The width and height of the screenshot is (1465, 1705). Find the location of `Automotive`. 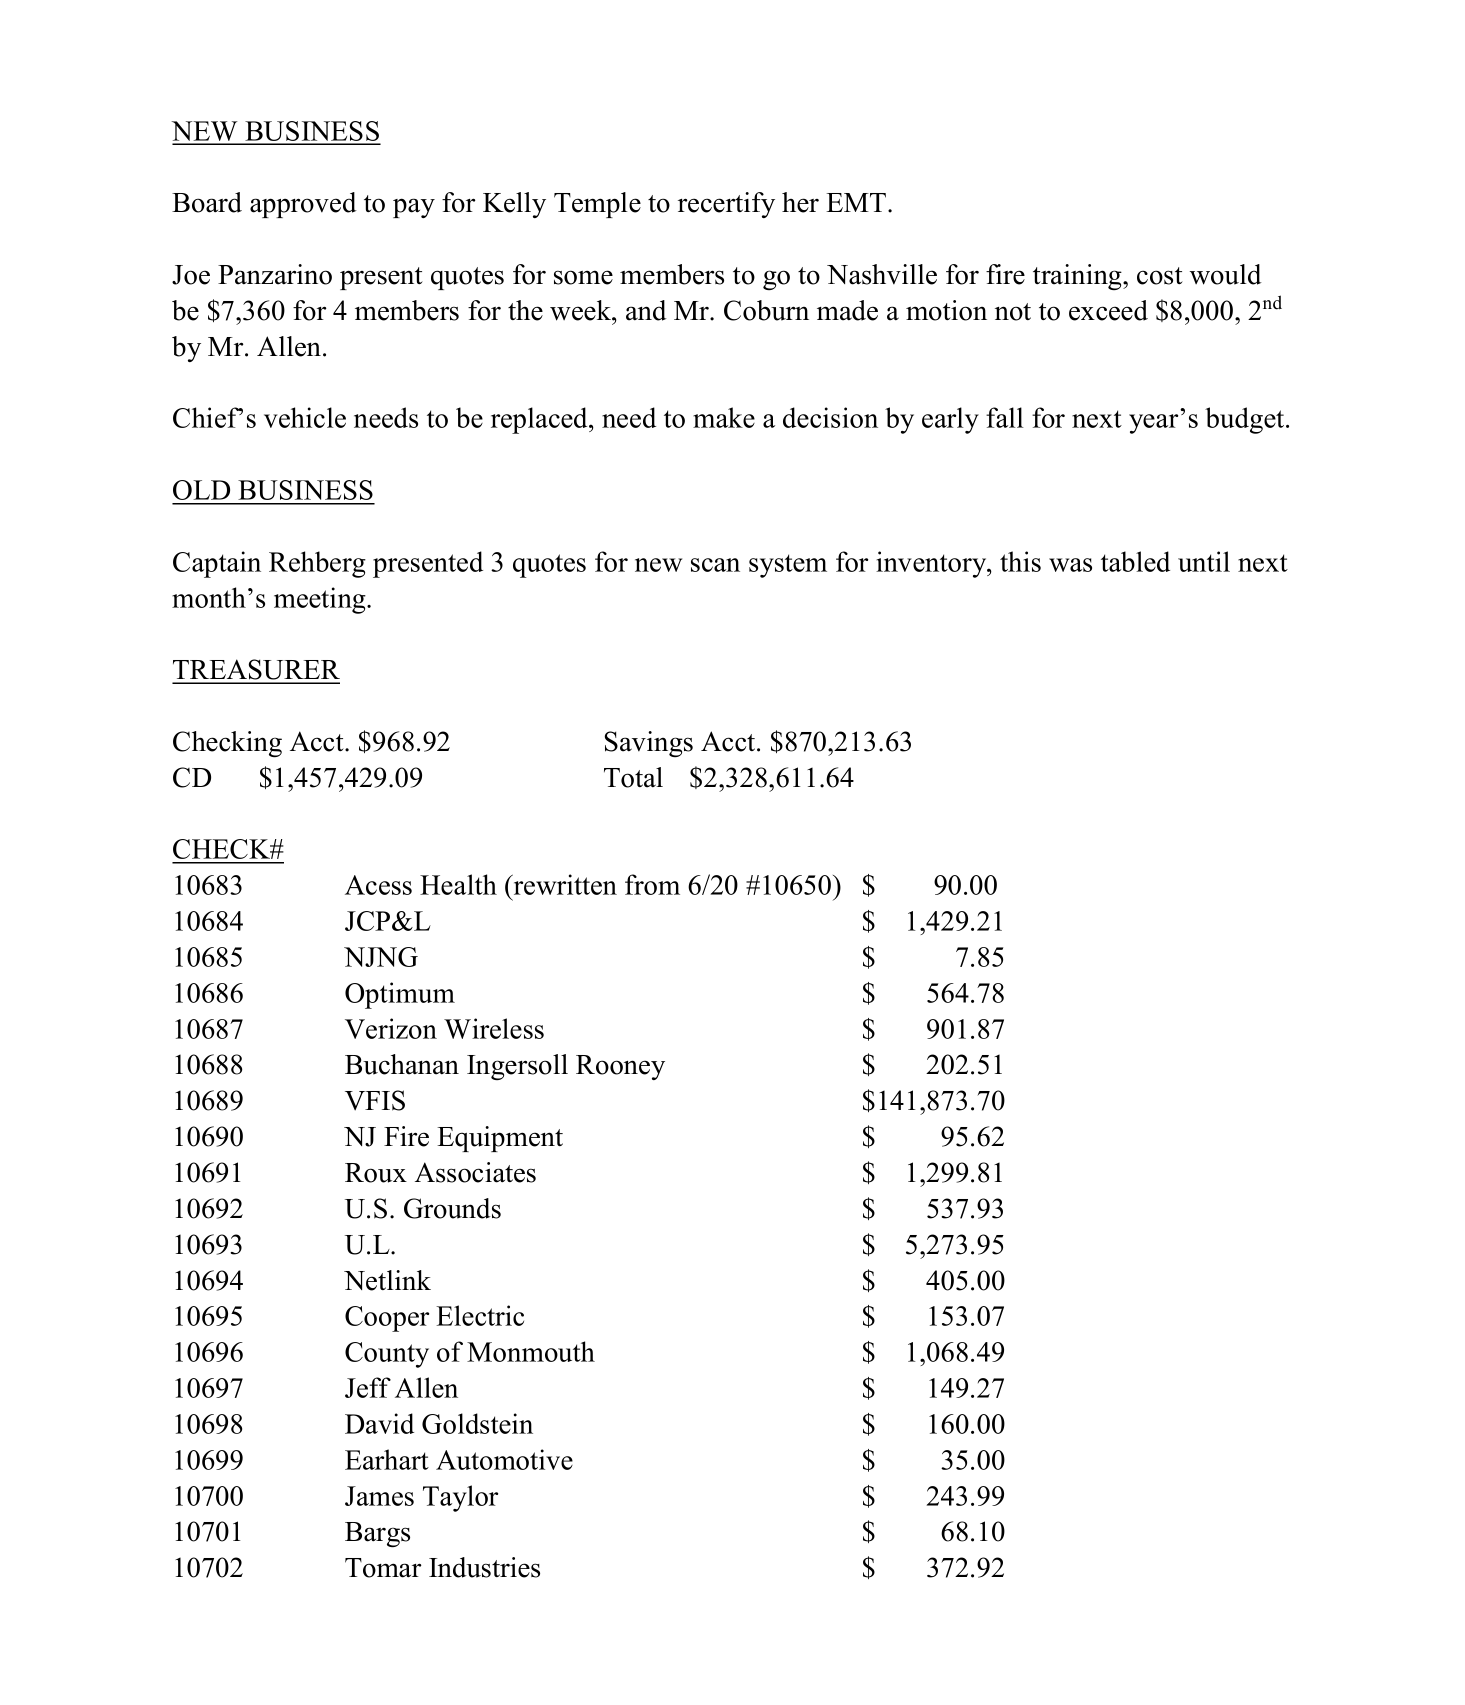

Automotive is located at coordinates (504, 1459).
